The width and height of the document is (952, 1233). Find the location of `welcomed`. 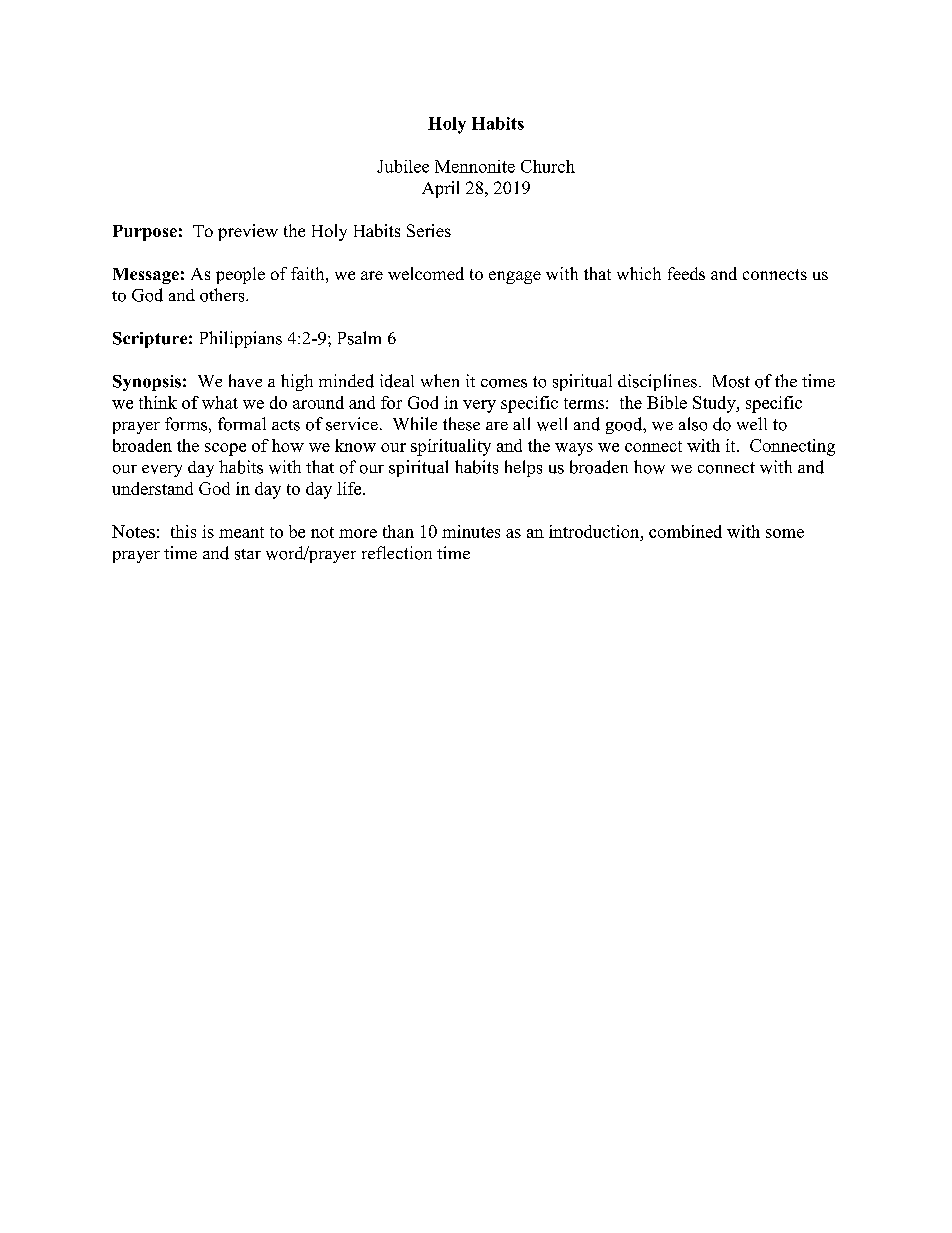

welcomed is located at coordinates (426, 273).
